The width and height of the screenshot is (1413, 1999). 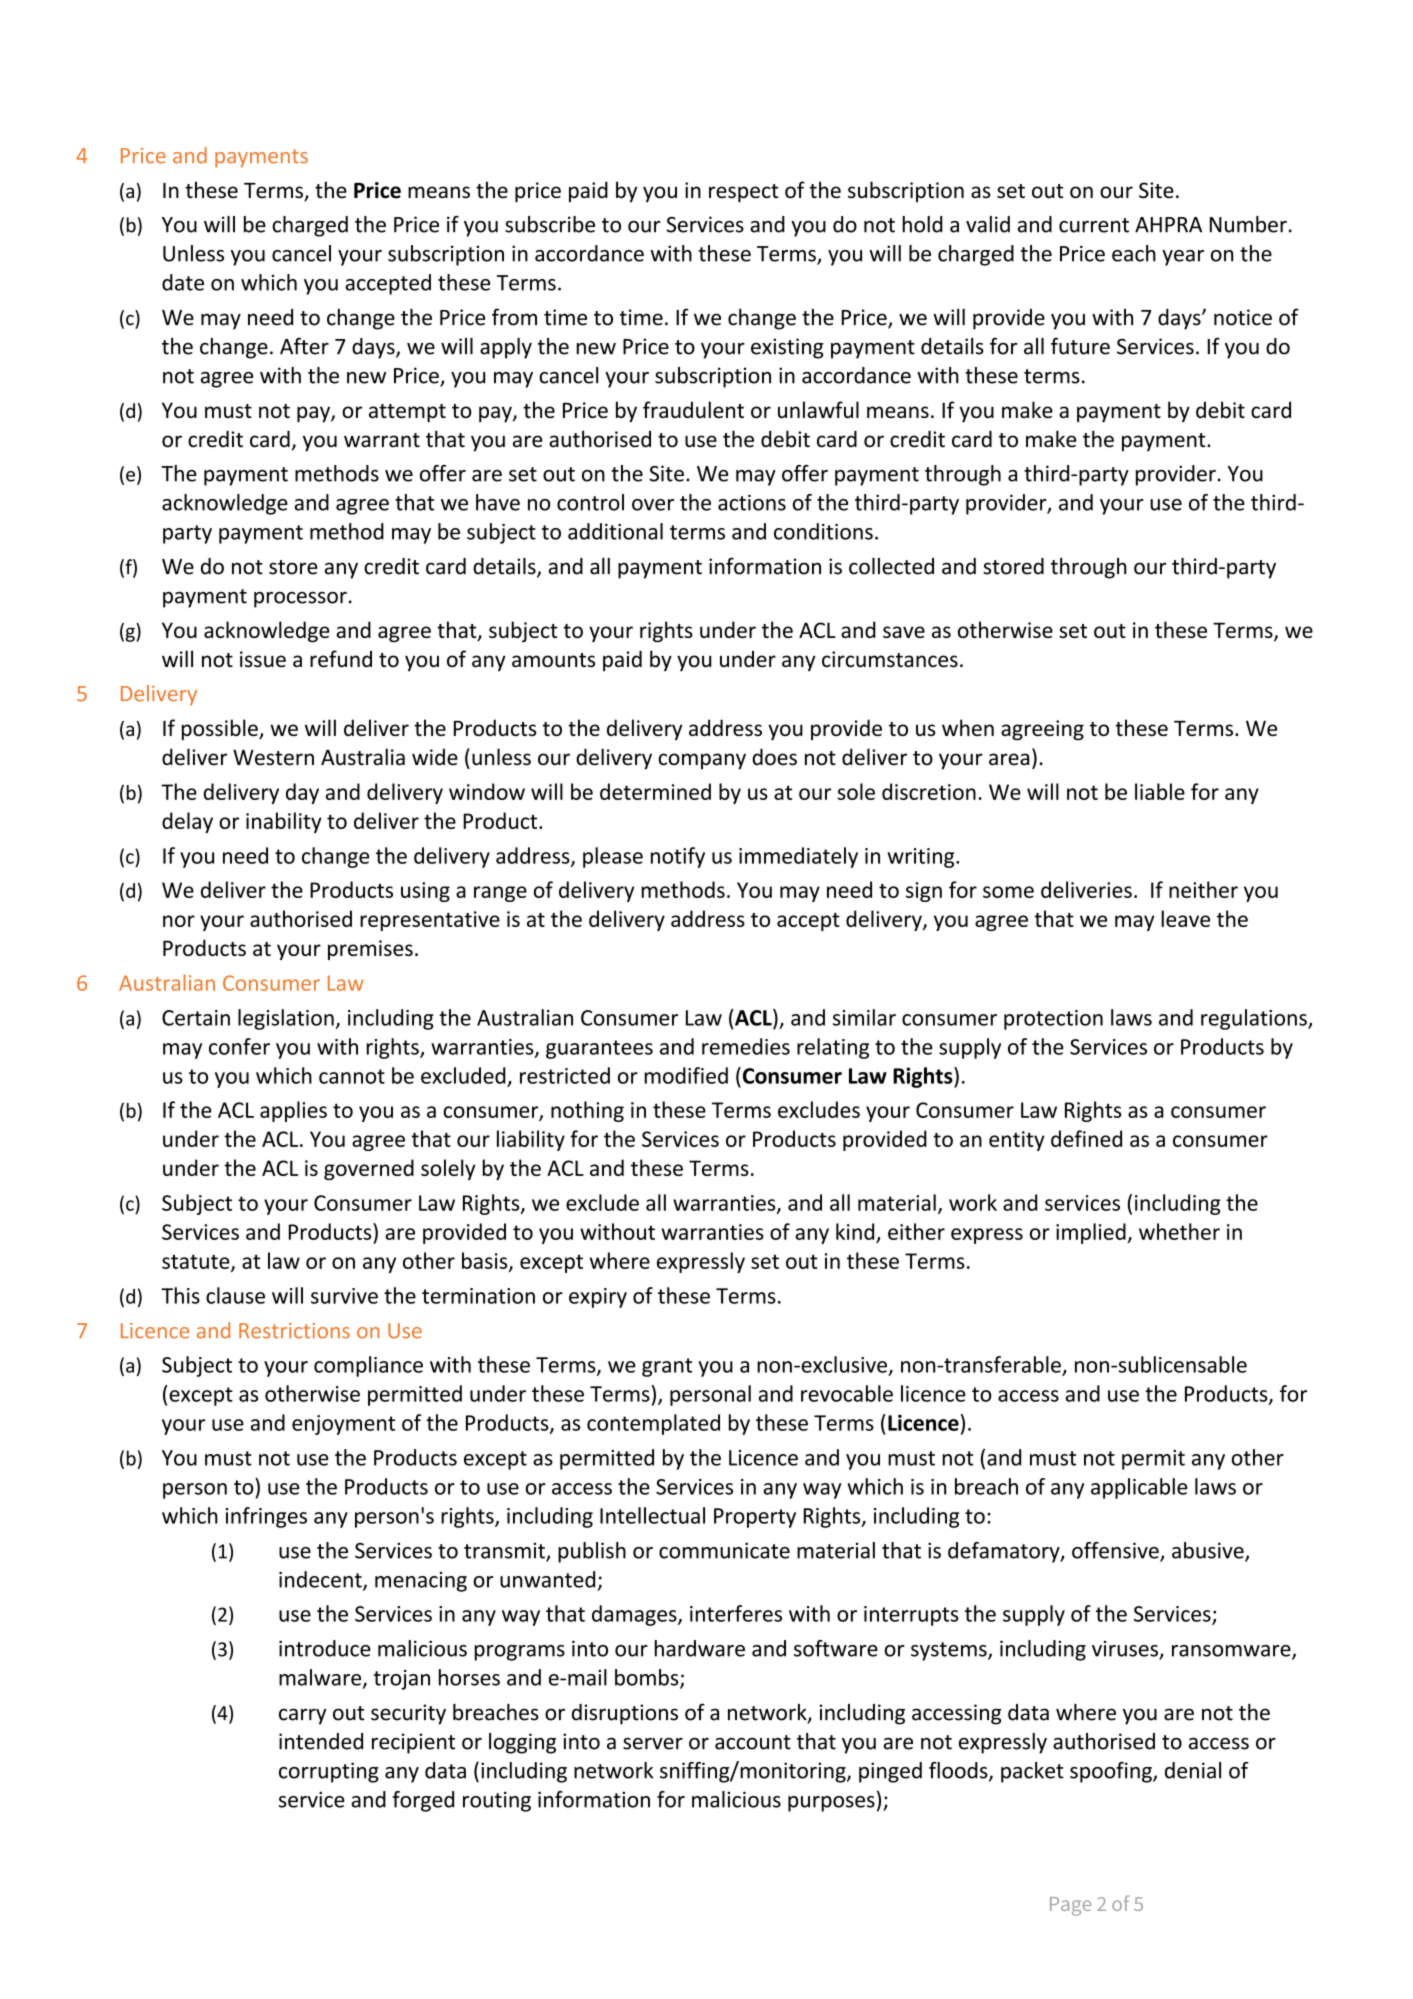 What do you see at coordinates (343, 1425) in the screenshot?
I see `enjoyment` at bounding box center [343, 1425].
